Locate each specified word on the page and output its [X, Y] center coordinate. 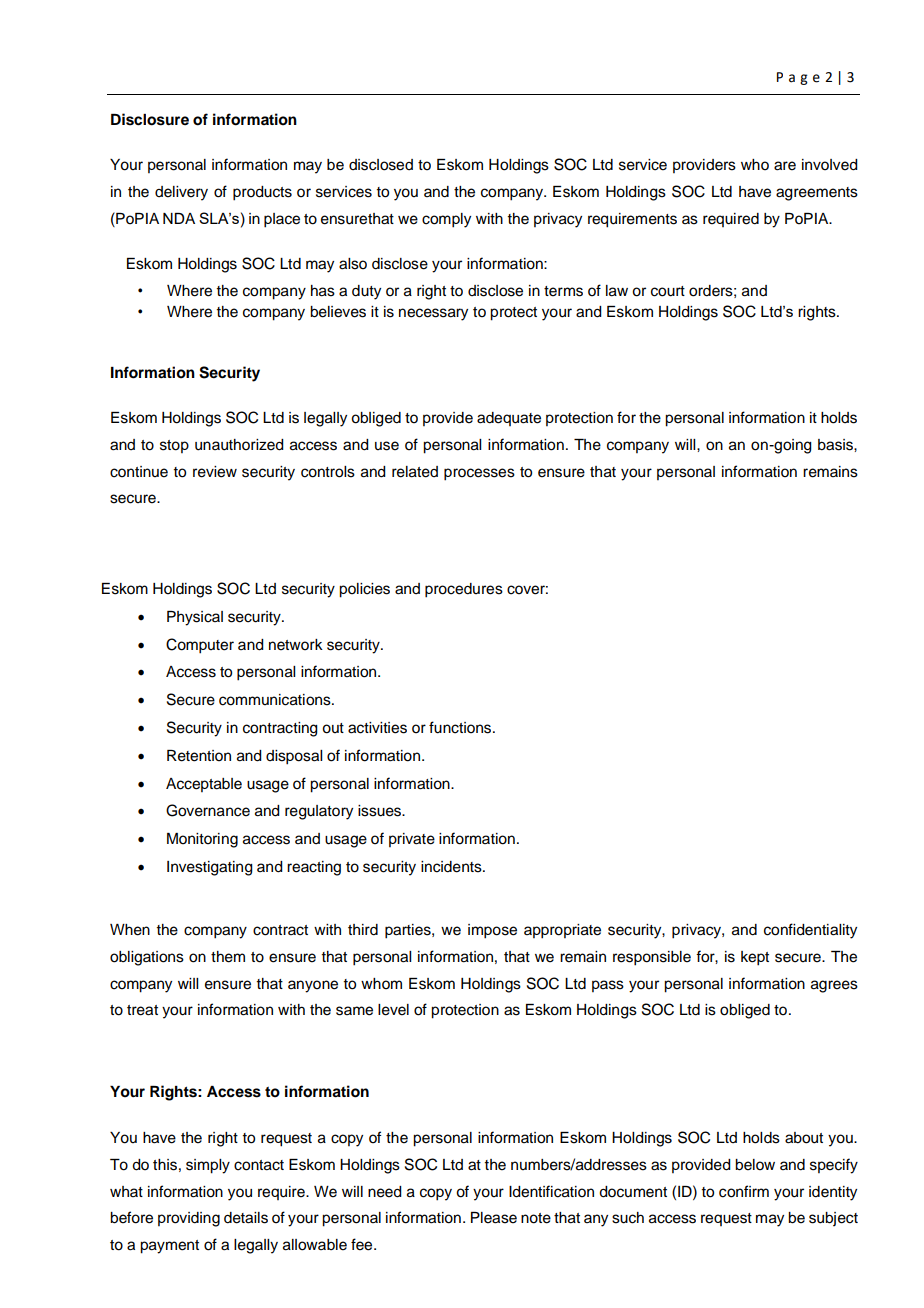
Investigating [210, 868]
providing [189, 1219]
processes [479, 474]
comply [446, 220]
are [785, 166]
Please [494, 1218]
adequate [509, 419]
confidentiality [810, 931]
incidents [452, 867]
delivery [181, 193]
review [215, 472]
